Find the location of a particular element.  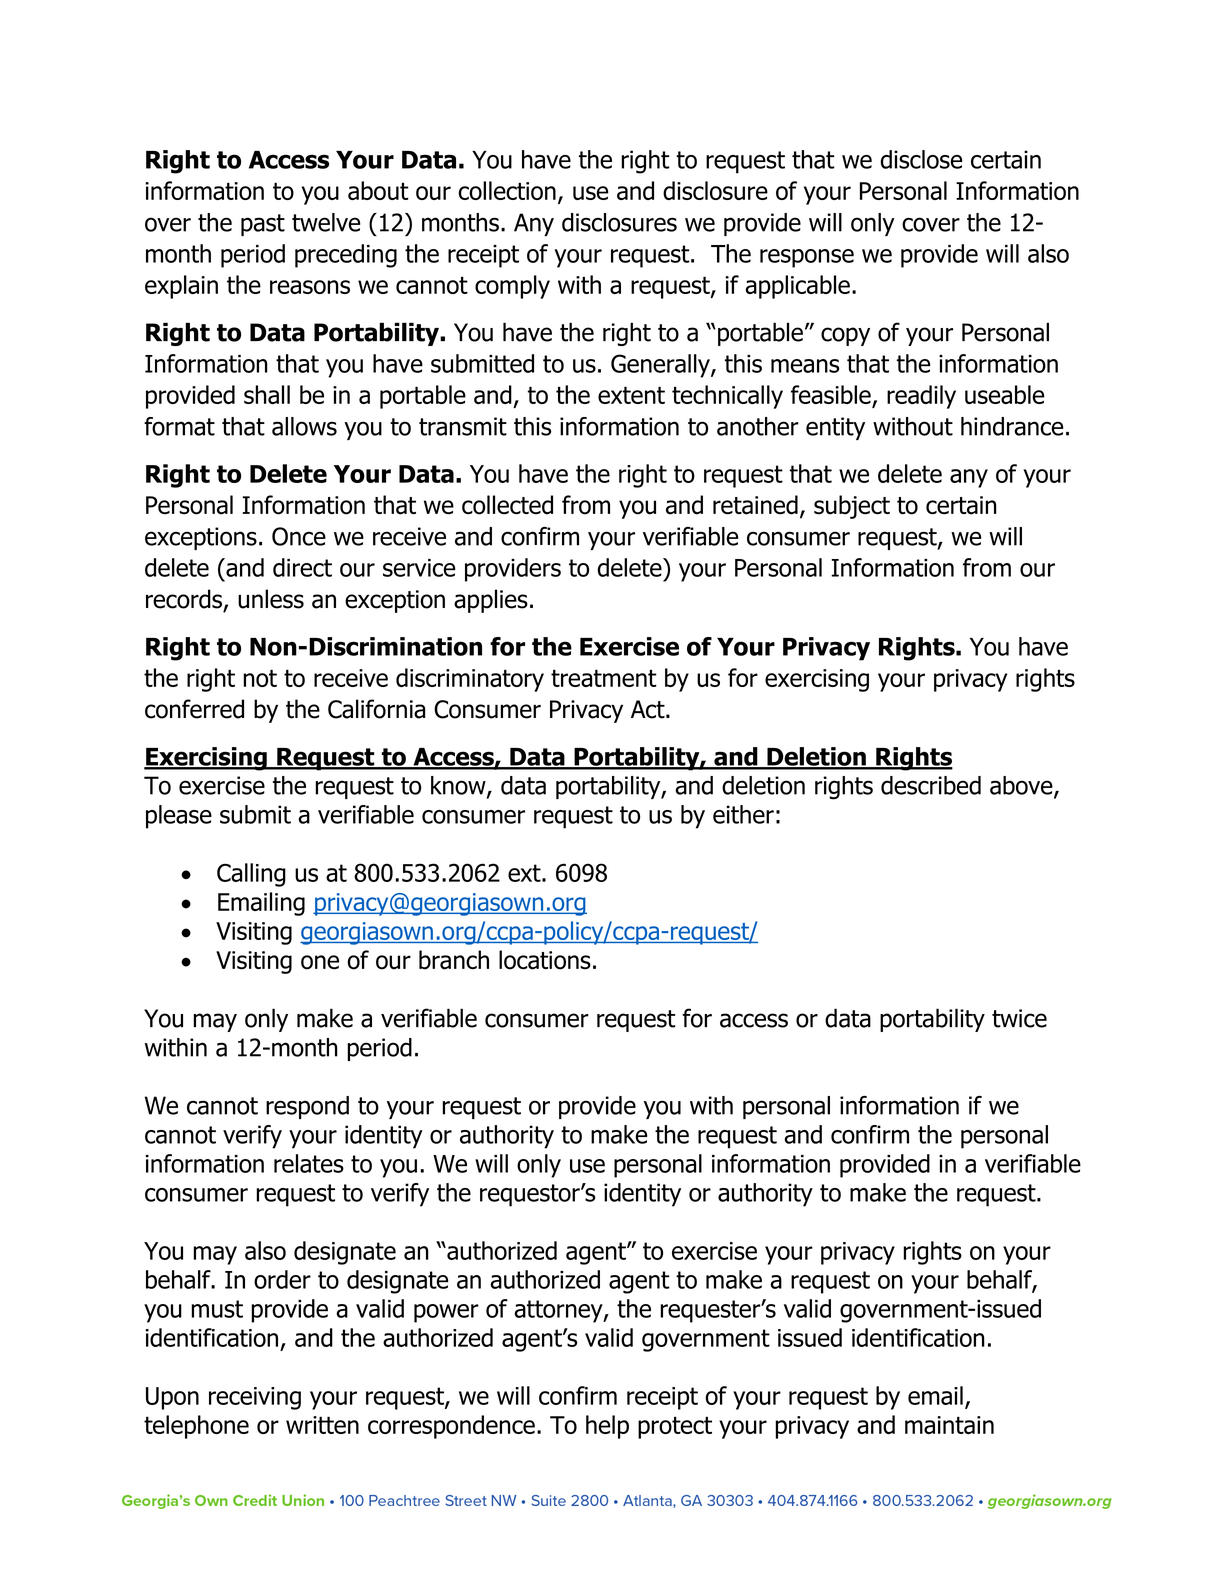

past is located at coordinates (263, 225).
